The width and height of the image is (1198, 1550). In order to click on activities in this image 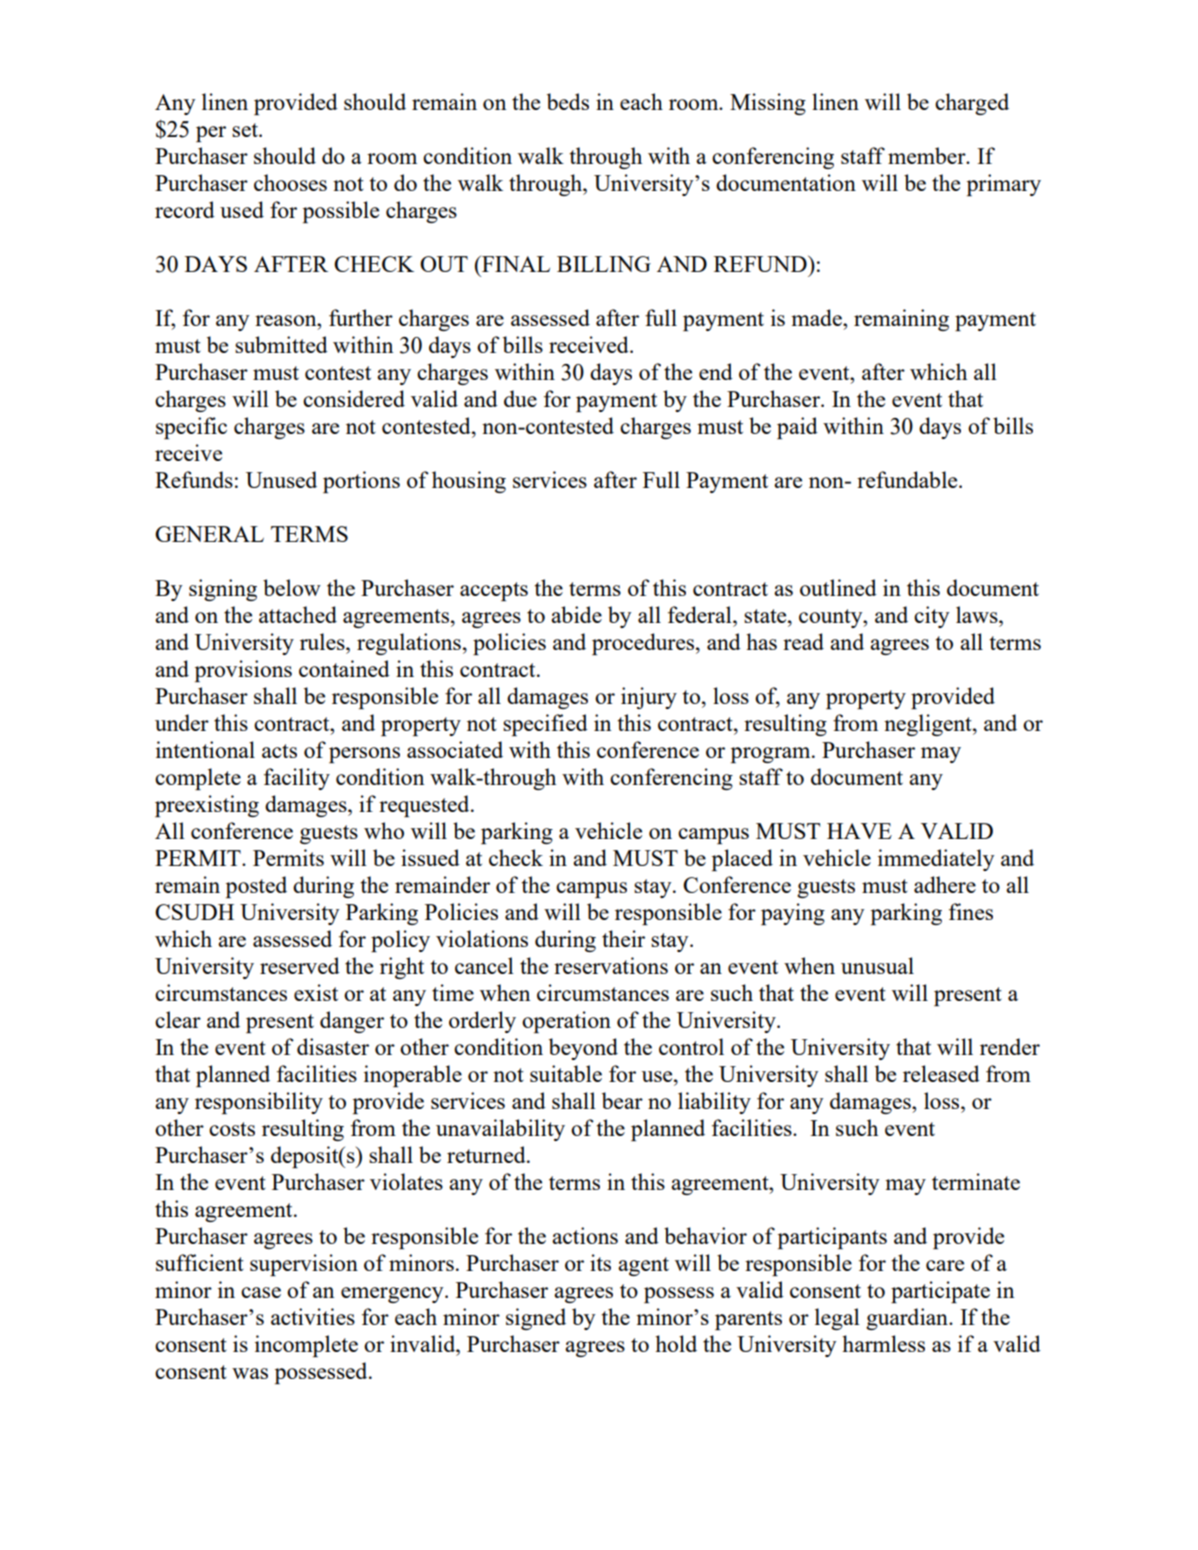, I will do `click(313, 1316)`.
